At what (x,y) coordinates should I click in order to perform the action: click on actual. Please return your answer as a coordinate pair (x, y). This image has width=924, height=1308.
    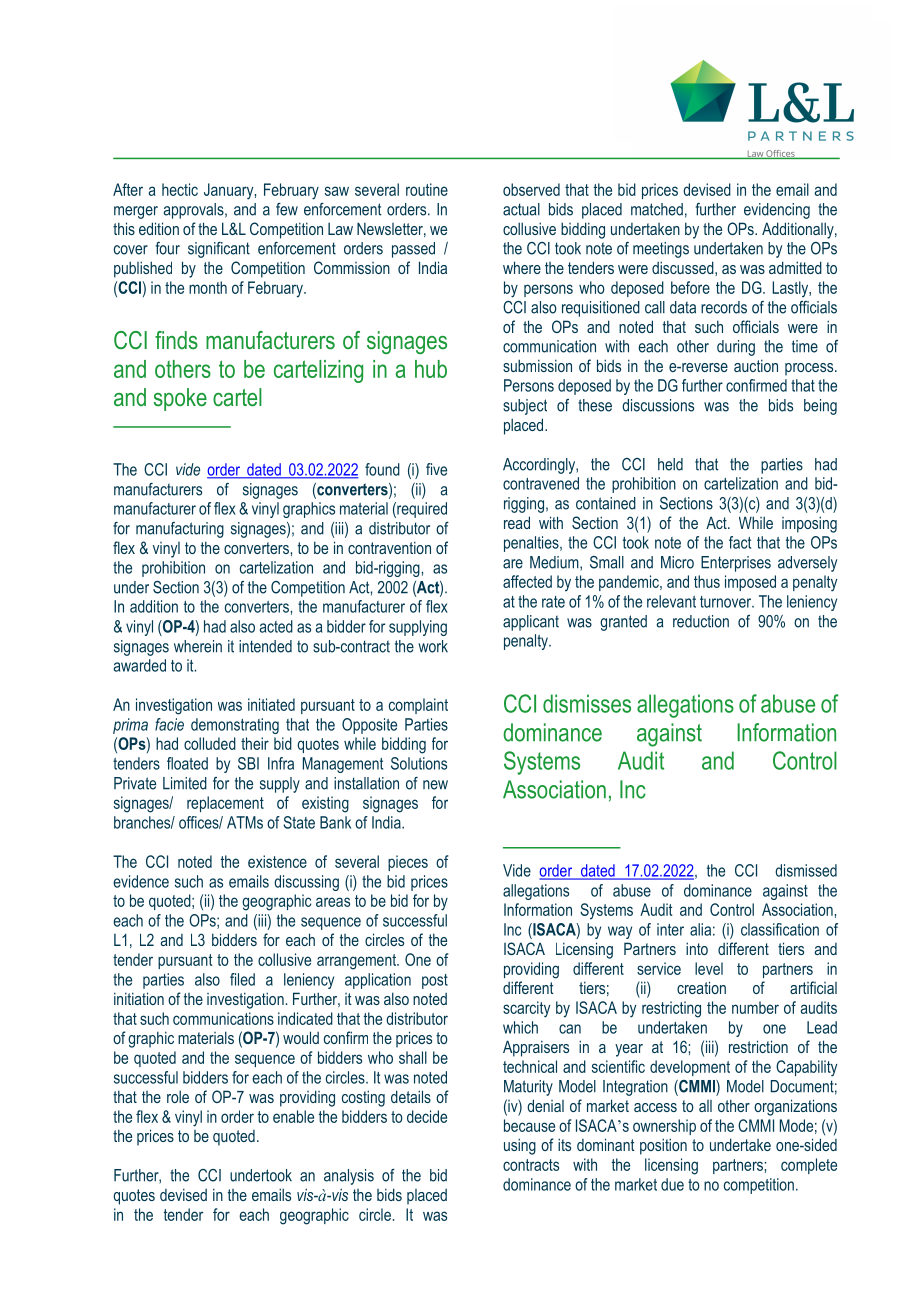
    Looking at the image, I should click on (521, 209).
